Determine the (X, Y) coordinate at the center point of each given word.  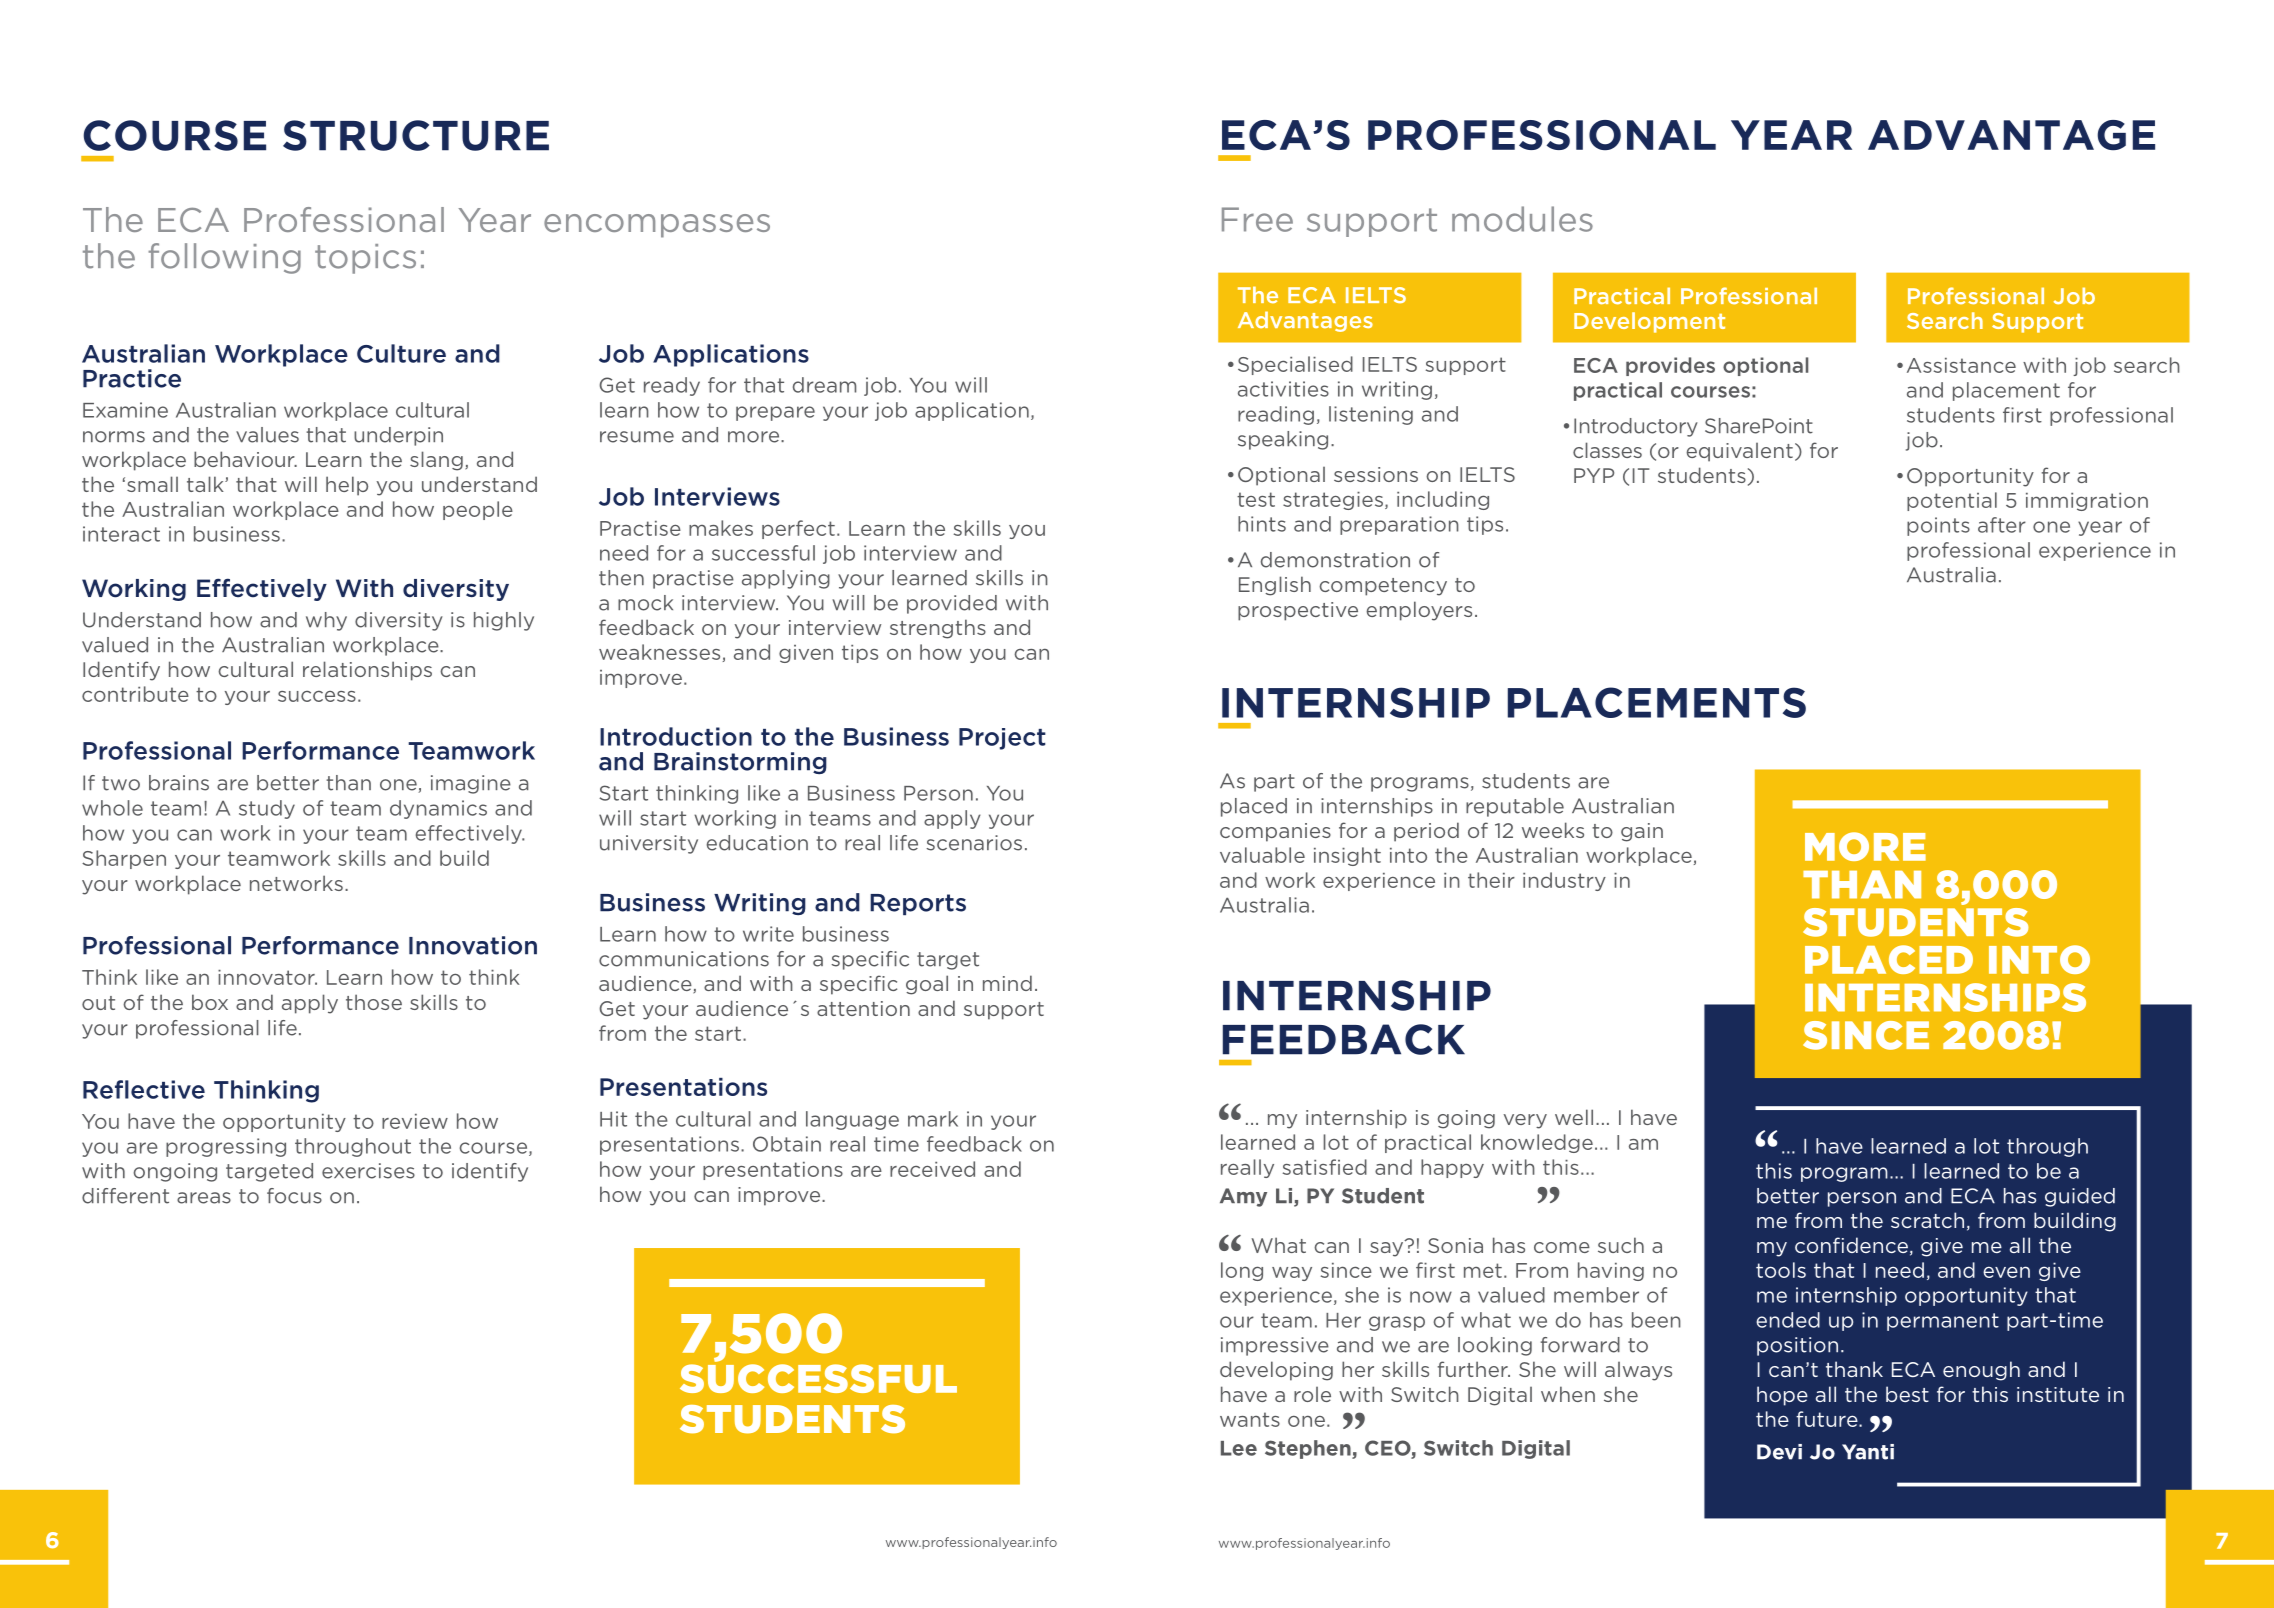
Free (1257, 219)
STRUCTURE (416, 135)
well (1574, 1117)
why (326, 621)
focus (294, 1196)
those (374, 1002)
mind (1007, 983)
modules (1522, 219)
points (1938, 526)
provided (952, 604)
